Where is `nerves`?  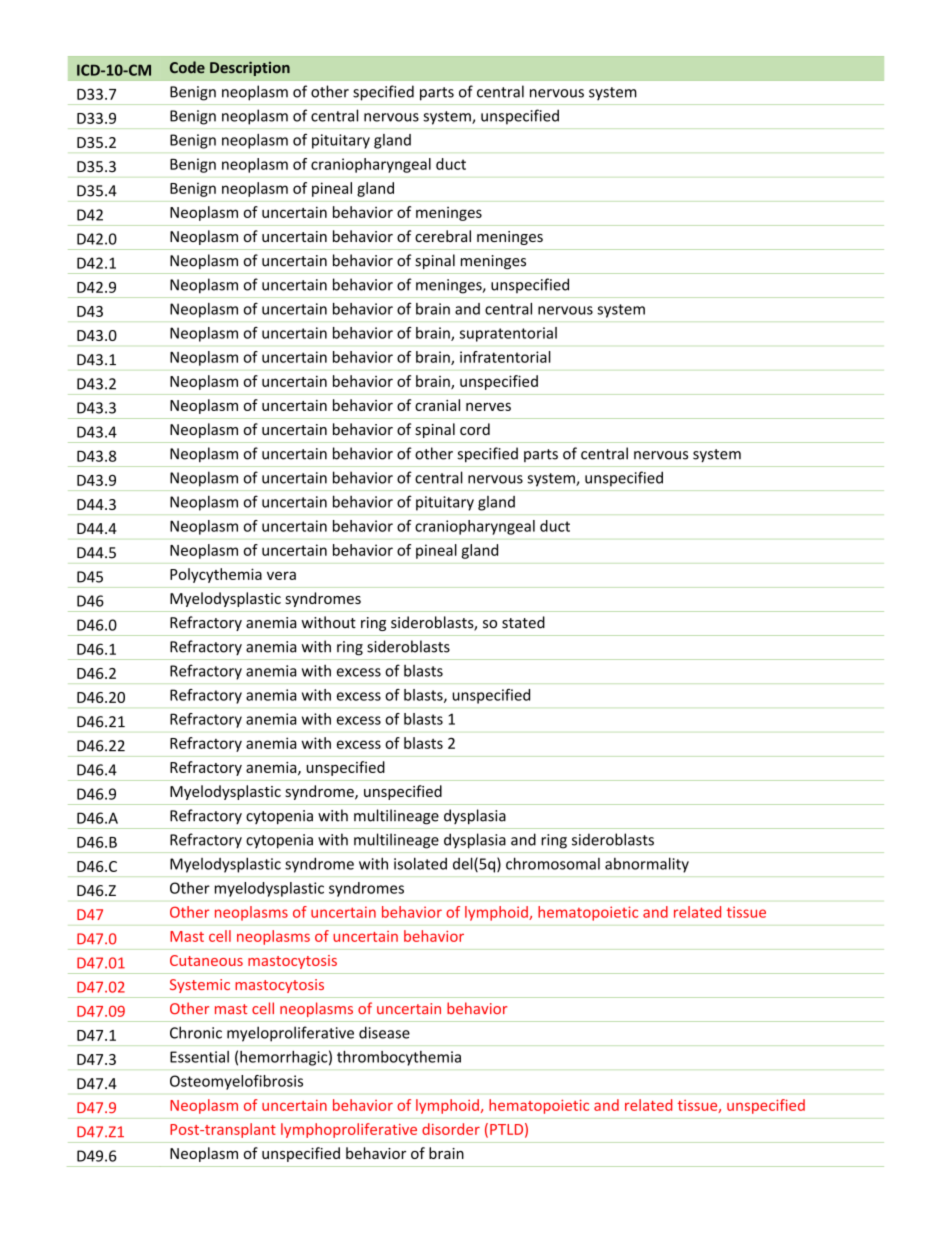 nerves is located at coordinates (488, 406).
